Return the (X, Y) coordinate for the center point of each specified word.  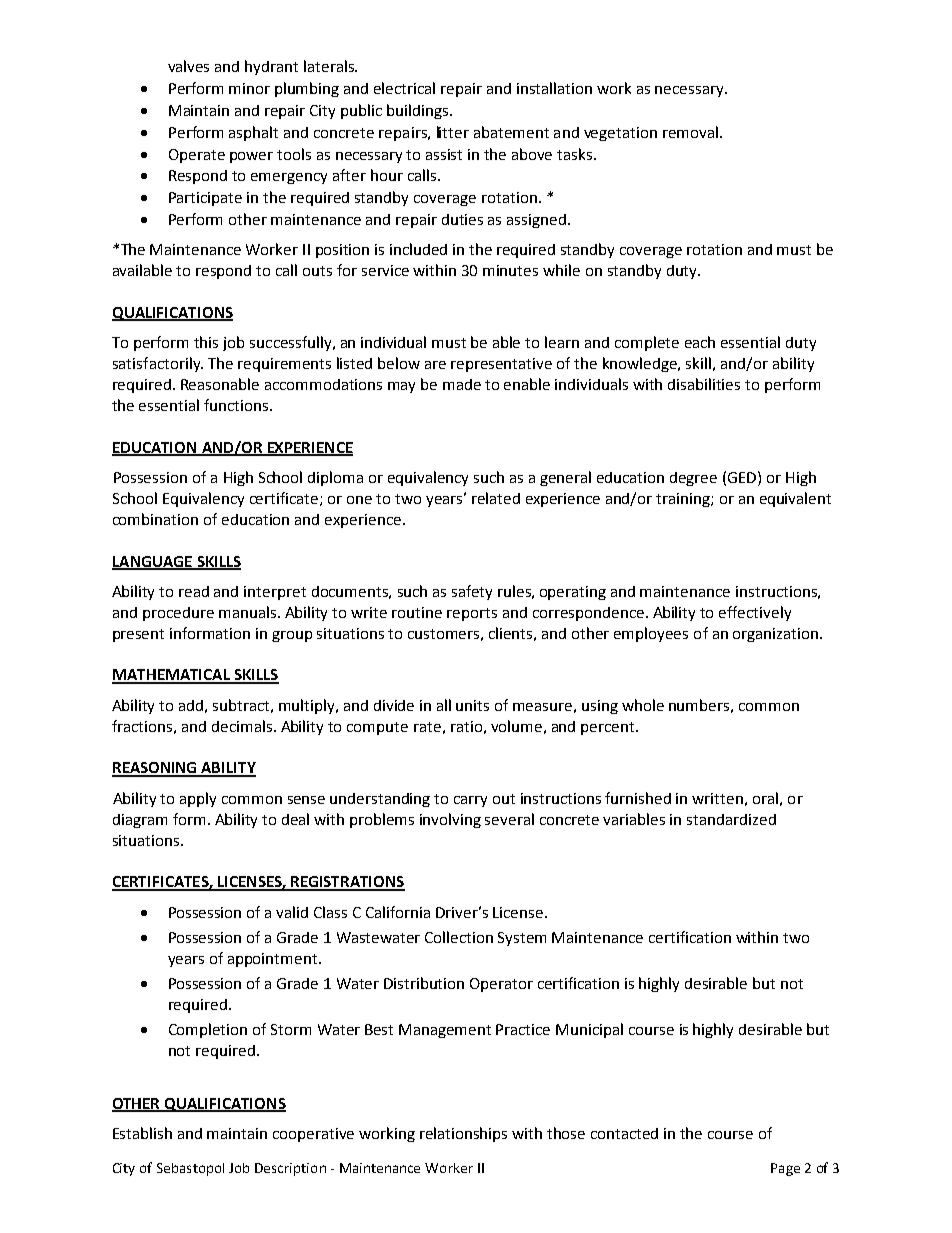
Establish (142, 1133)
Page (785, 1169)
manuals (249, 612)
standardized (731, 819)
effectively (755, 613)
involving (450, 820)
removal (690, 132)
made (462, 384)
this (206, 342)
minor (249, 88)
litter (453, 132)
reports (472, 614)
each (700, 342)
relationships (463, 1134)
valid (292, 912)
